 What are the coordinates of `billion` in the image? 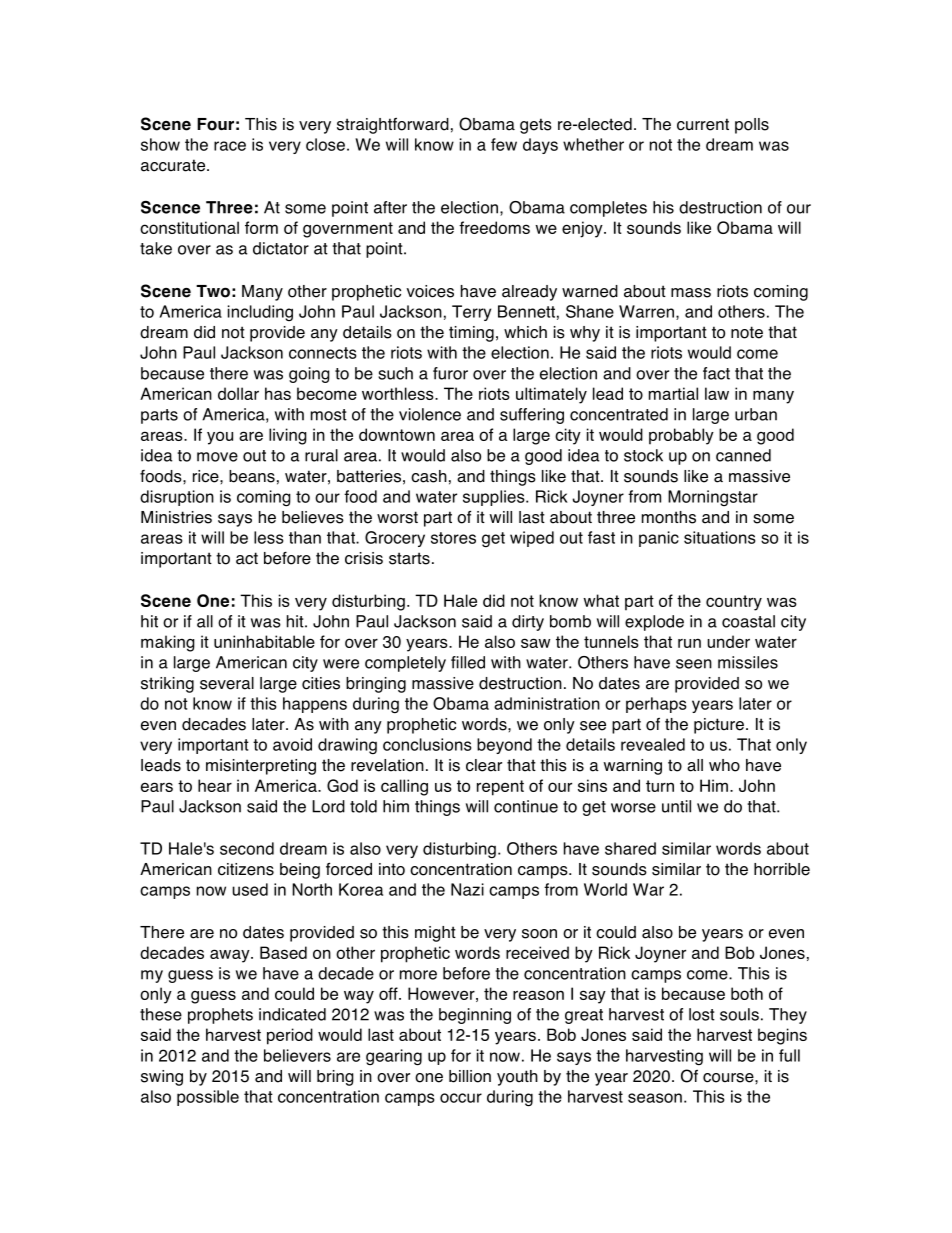 It's located at (470, 1076).
